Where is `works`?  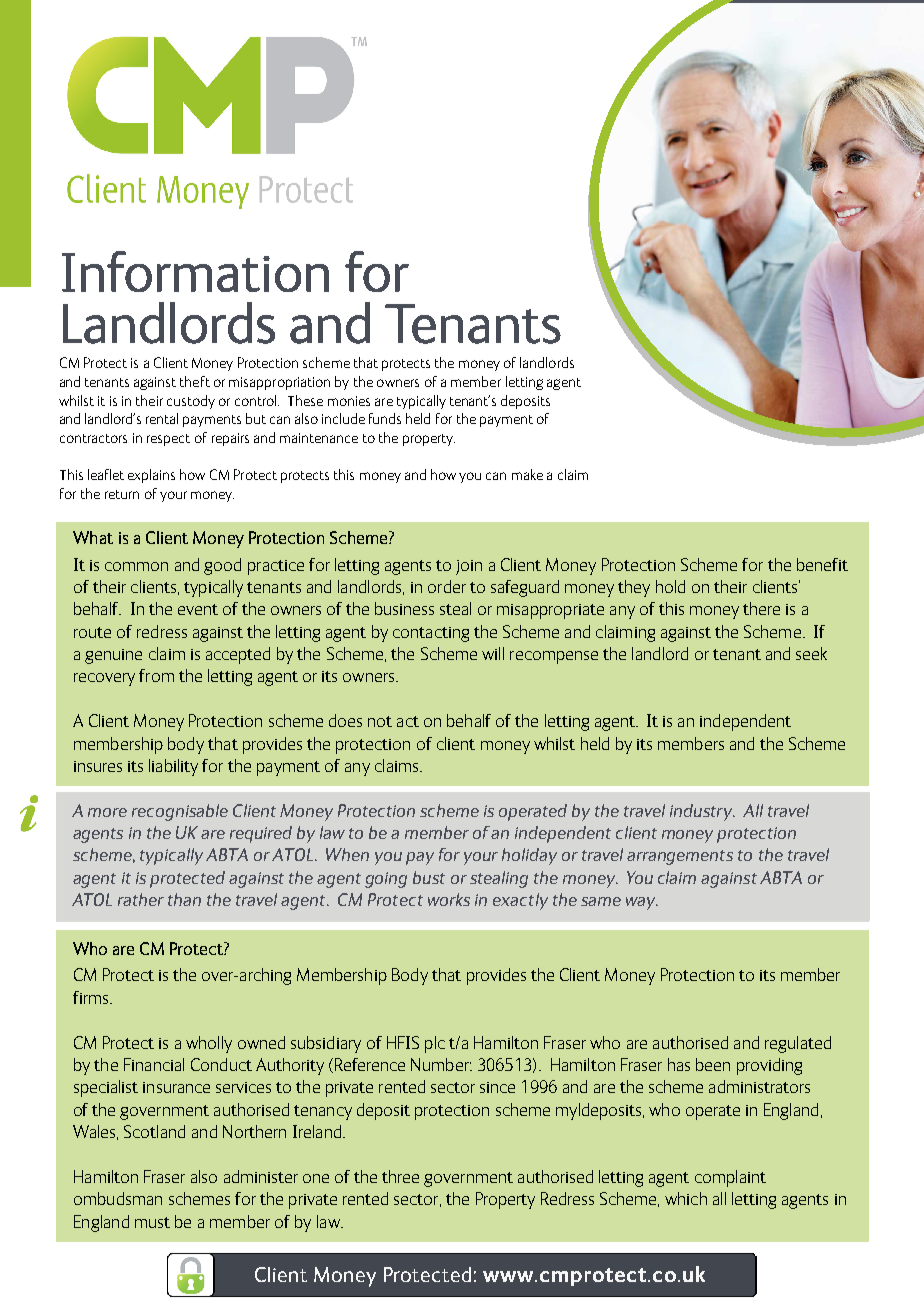 works is located at coordinates (449, 899).
